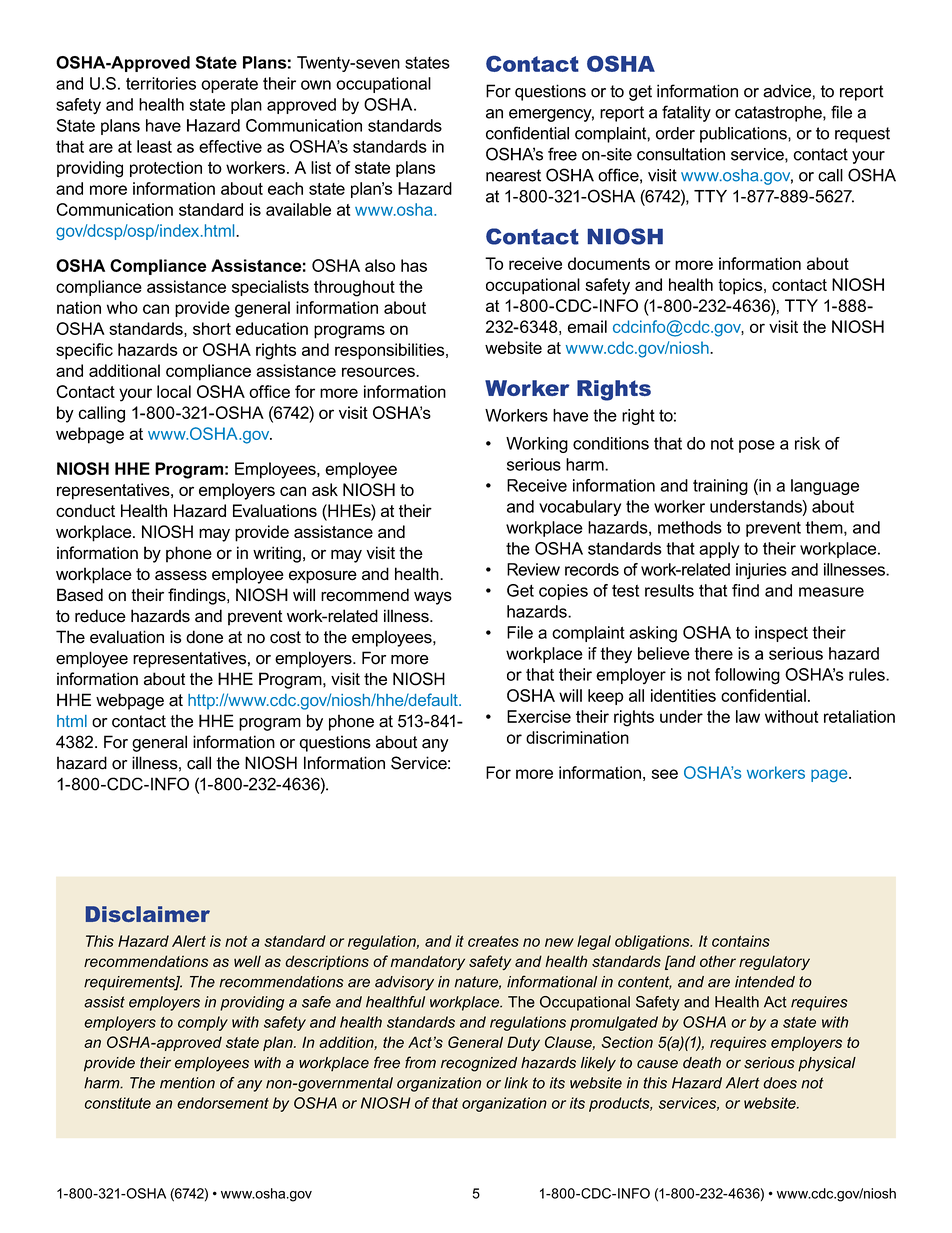  Describe the element at coordinates (187, 1083) in the page. I see `mention` at that location.
